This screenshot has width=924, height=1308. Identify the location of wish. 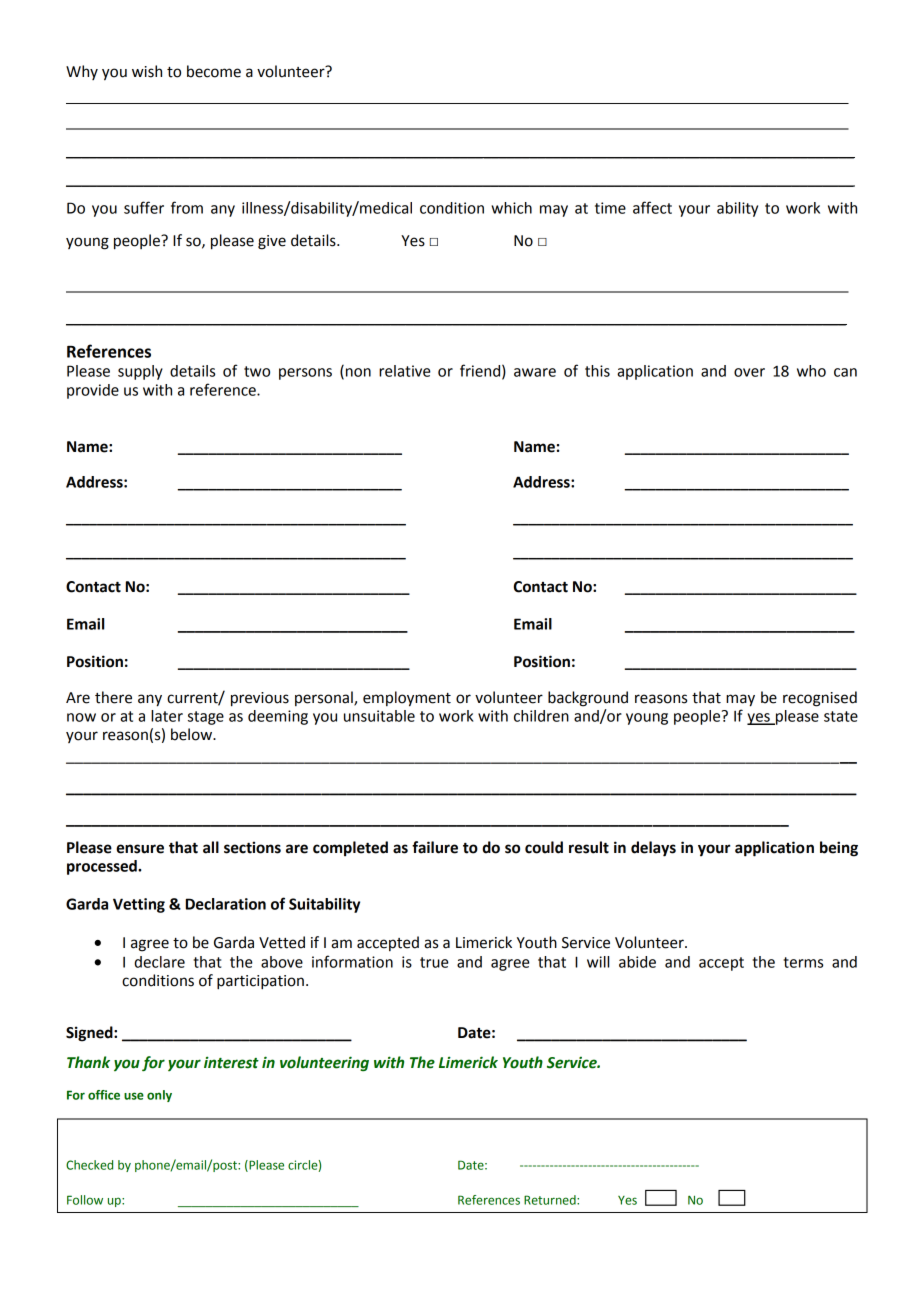
(147, 71).
